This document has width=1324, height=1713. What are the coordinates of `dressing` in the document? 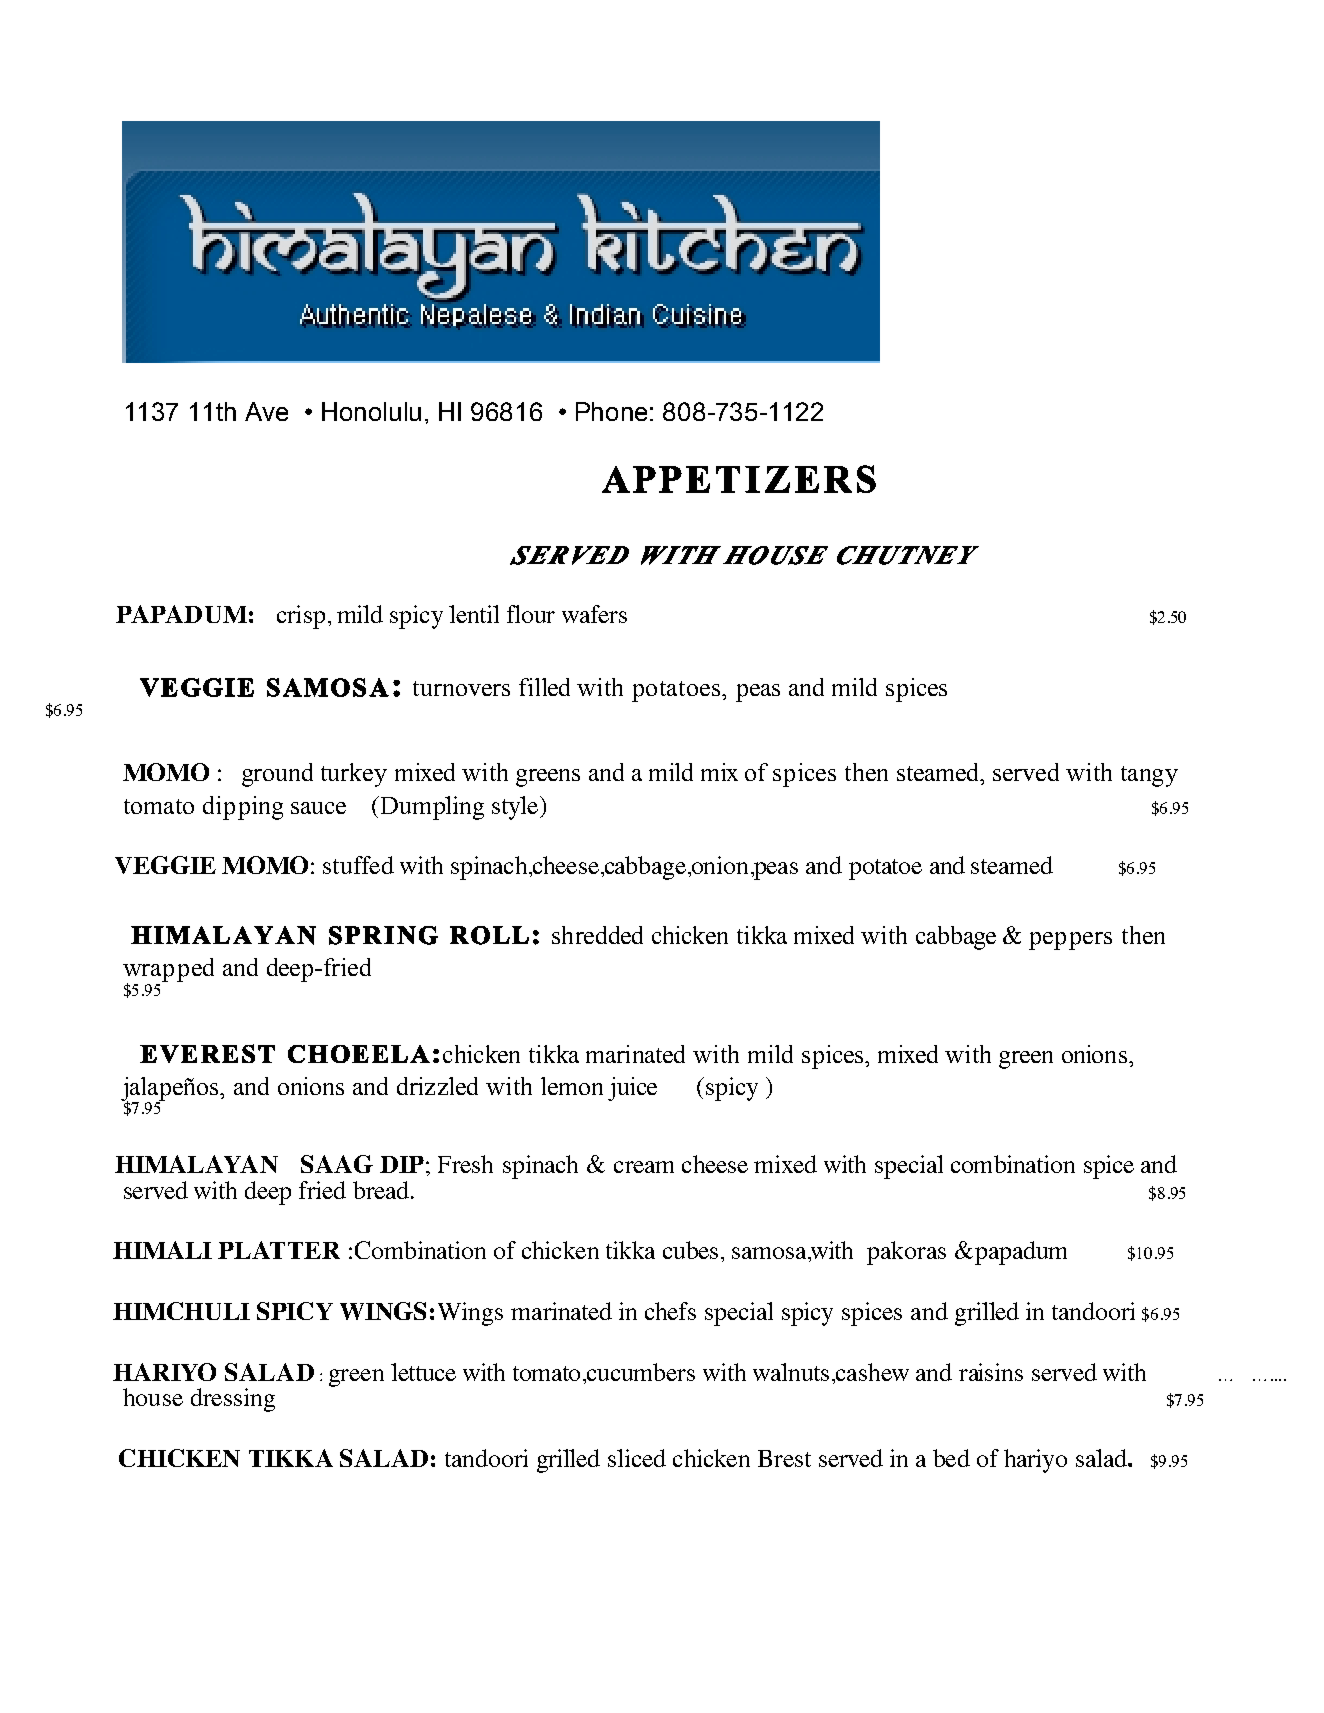 It's located at (233, 1400).
